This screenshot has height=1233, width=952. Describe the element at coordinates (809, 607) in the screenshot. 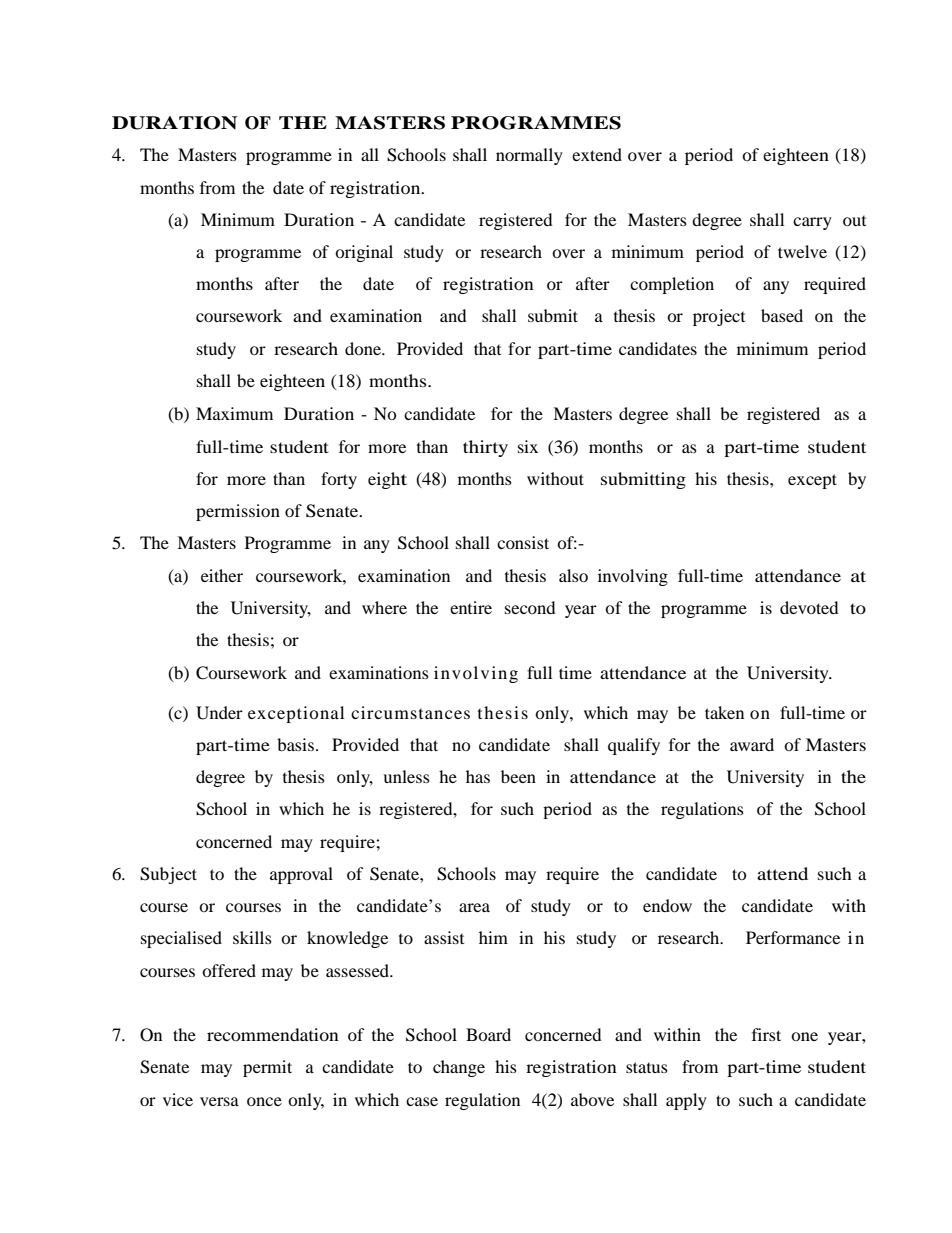

I see `devoted` at that location.
